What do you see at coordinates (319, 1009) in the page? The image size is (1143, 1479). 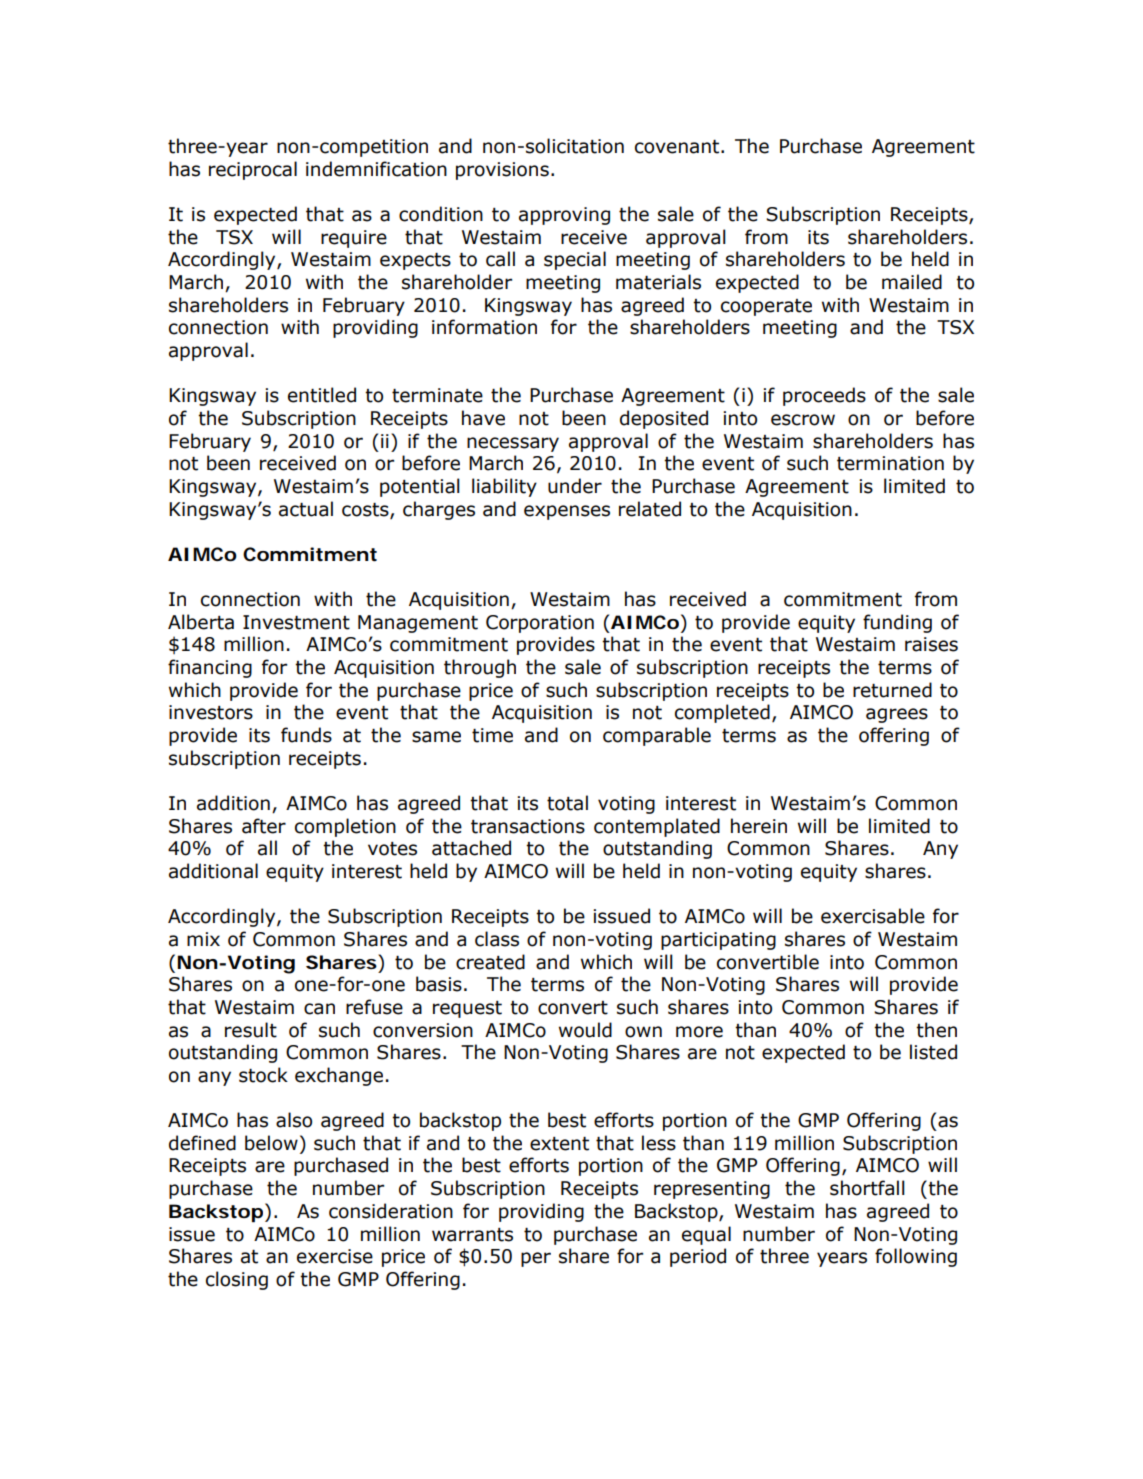 I see `can` at bounding box center [319, 1009].
